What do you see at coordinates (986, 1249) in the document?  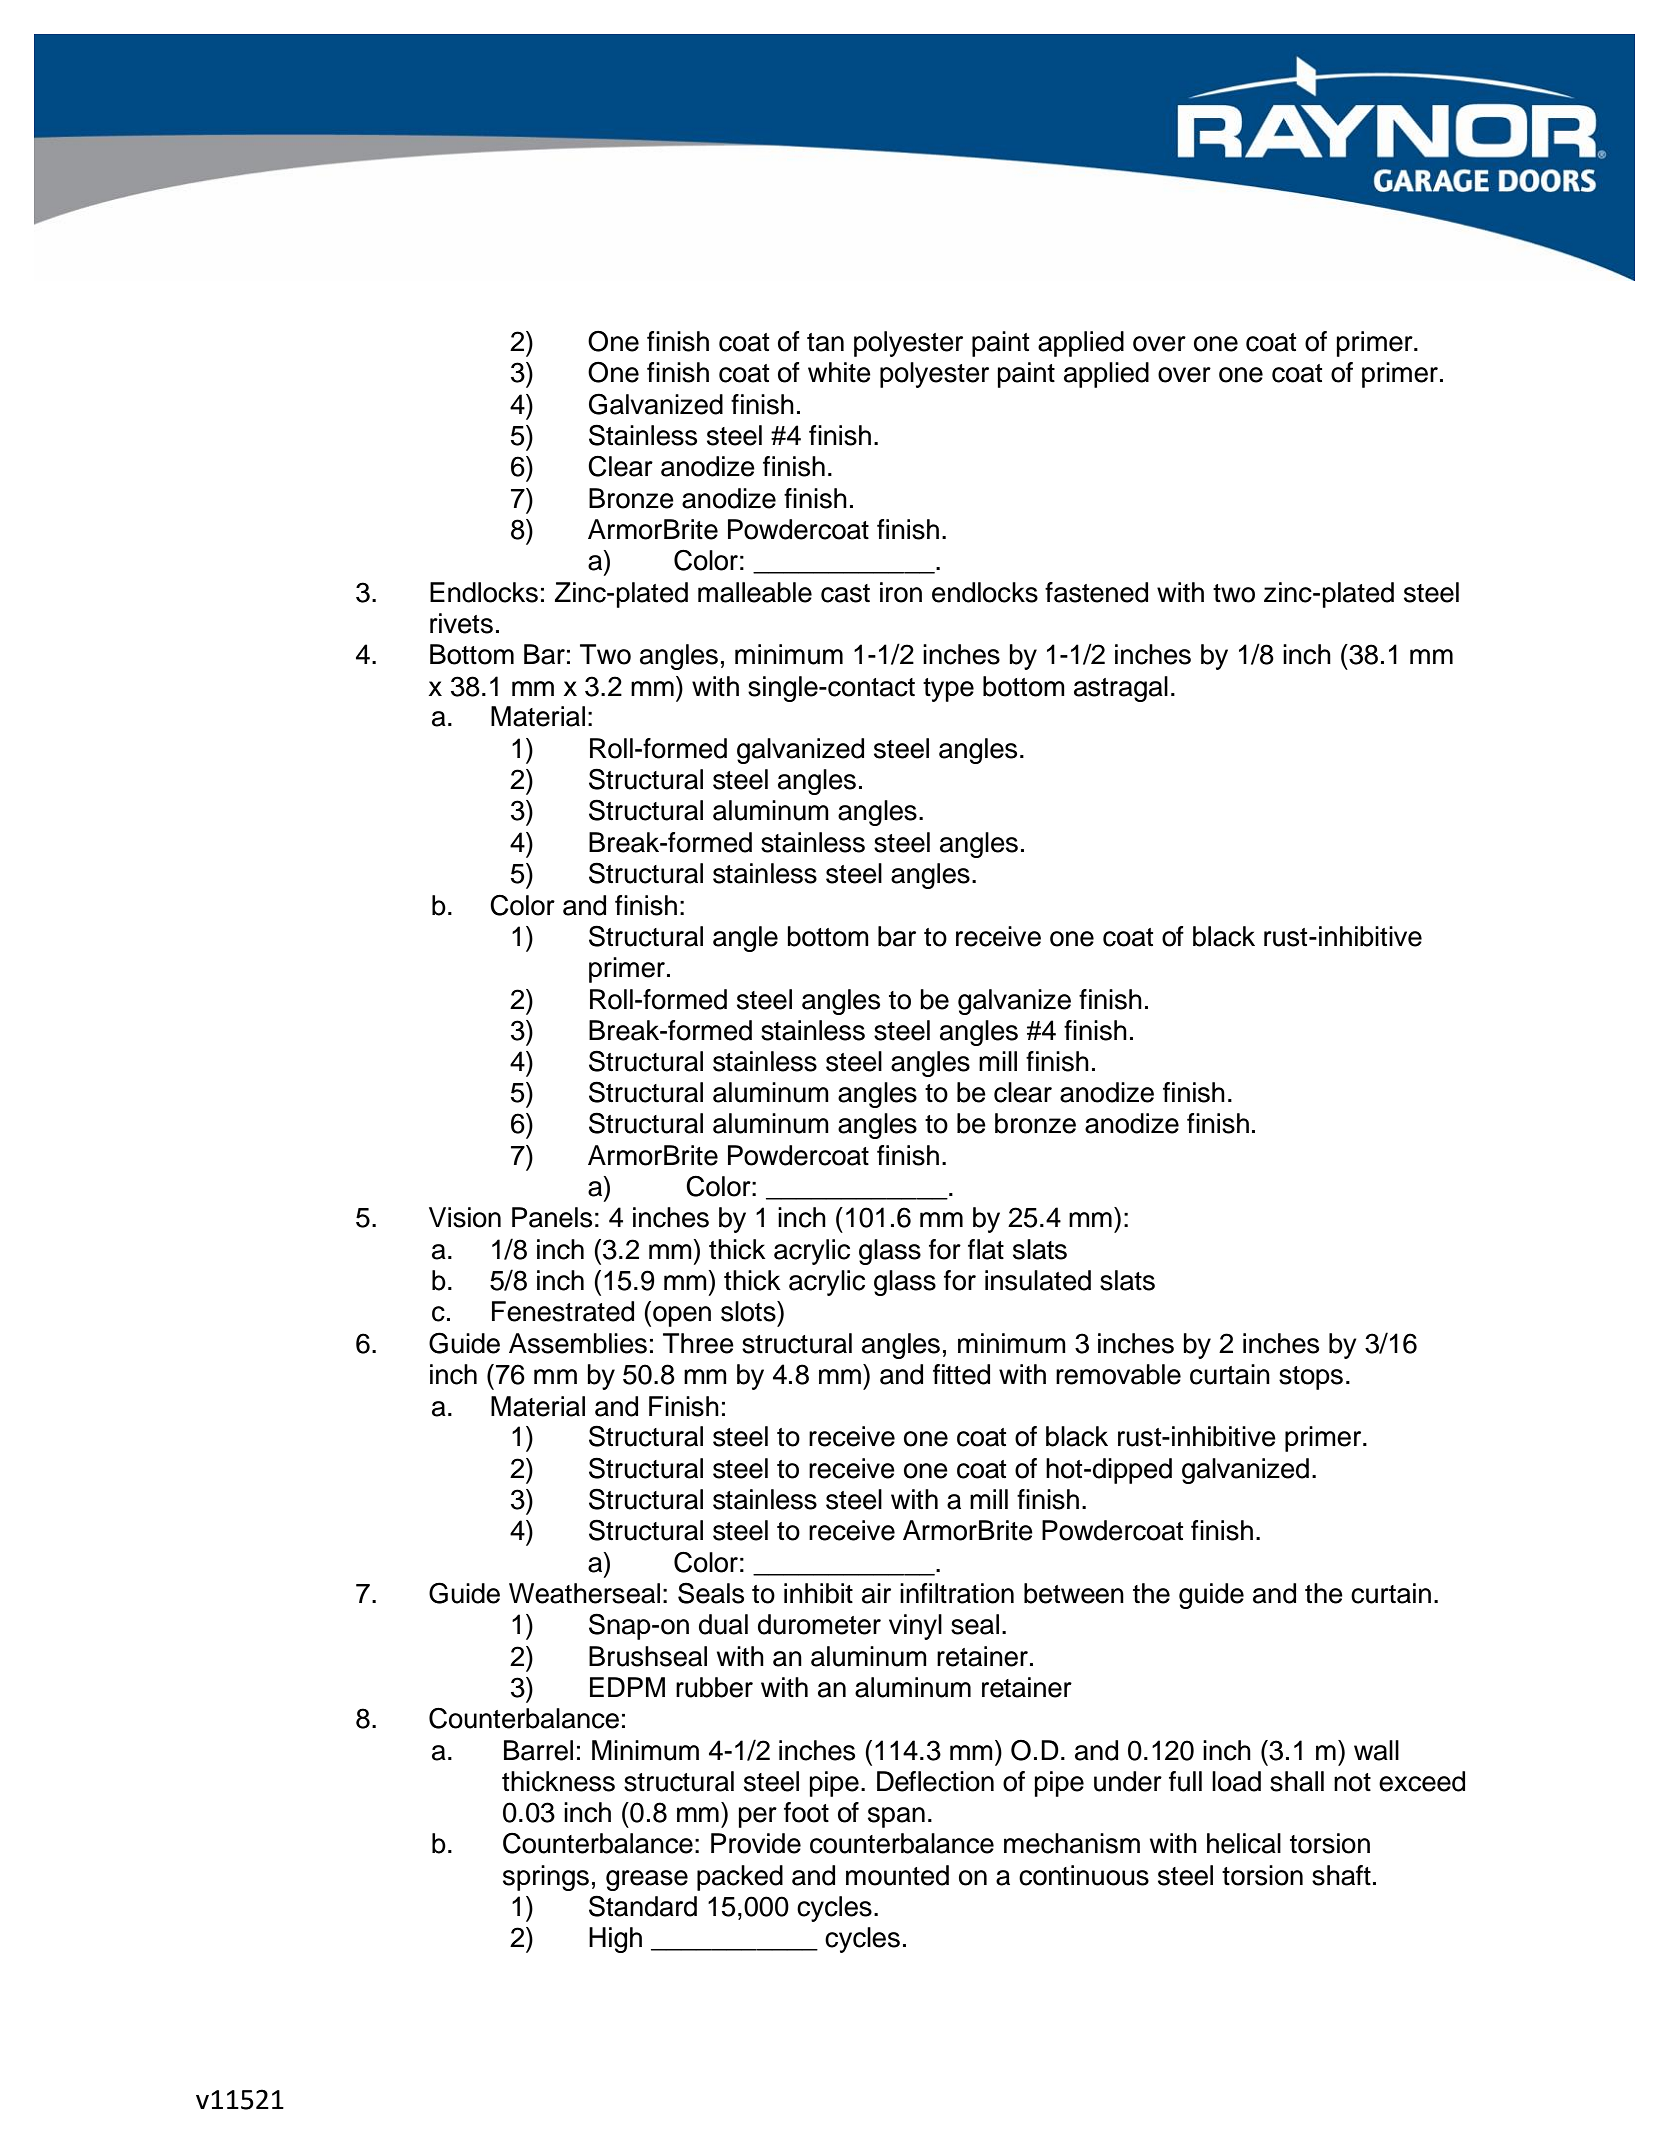 I see `flat` at bounding box center [986, 1249].
